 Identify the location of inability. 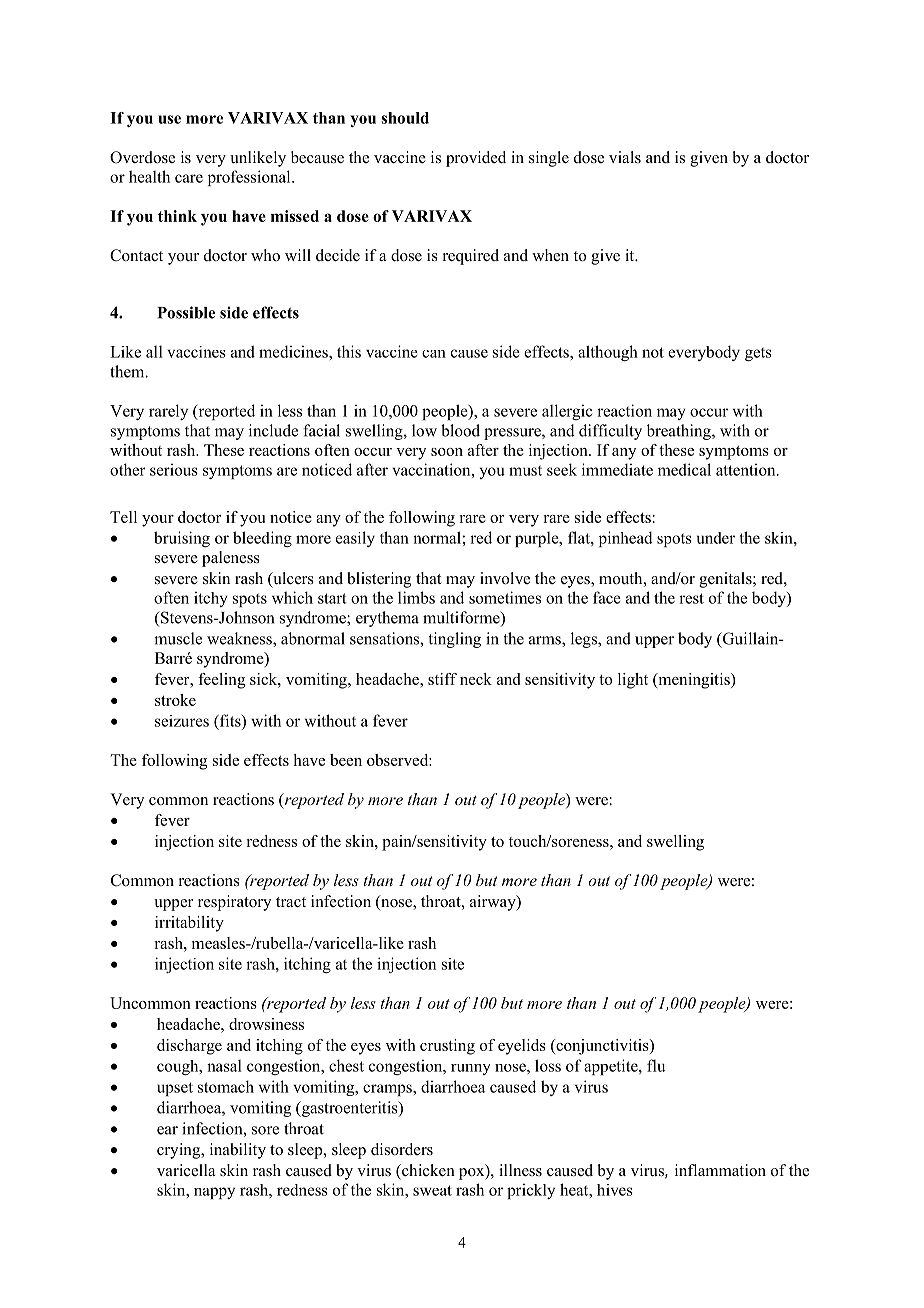
(238, 1151).
